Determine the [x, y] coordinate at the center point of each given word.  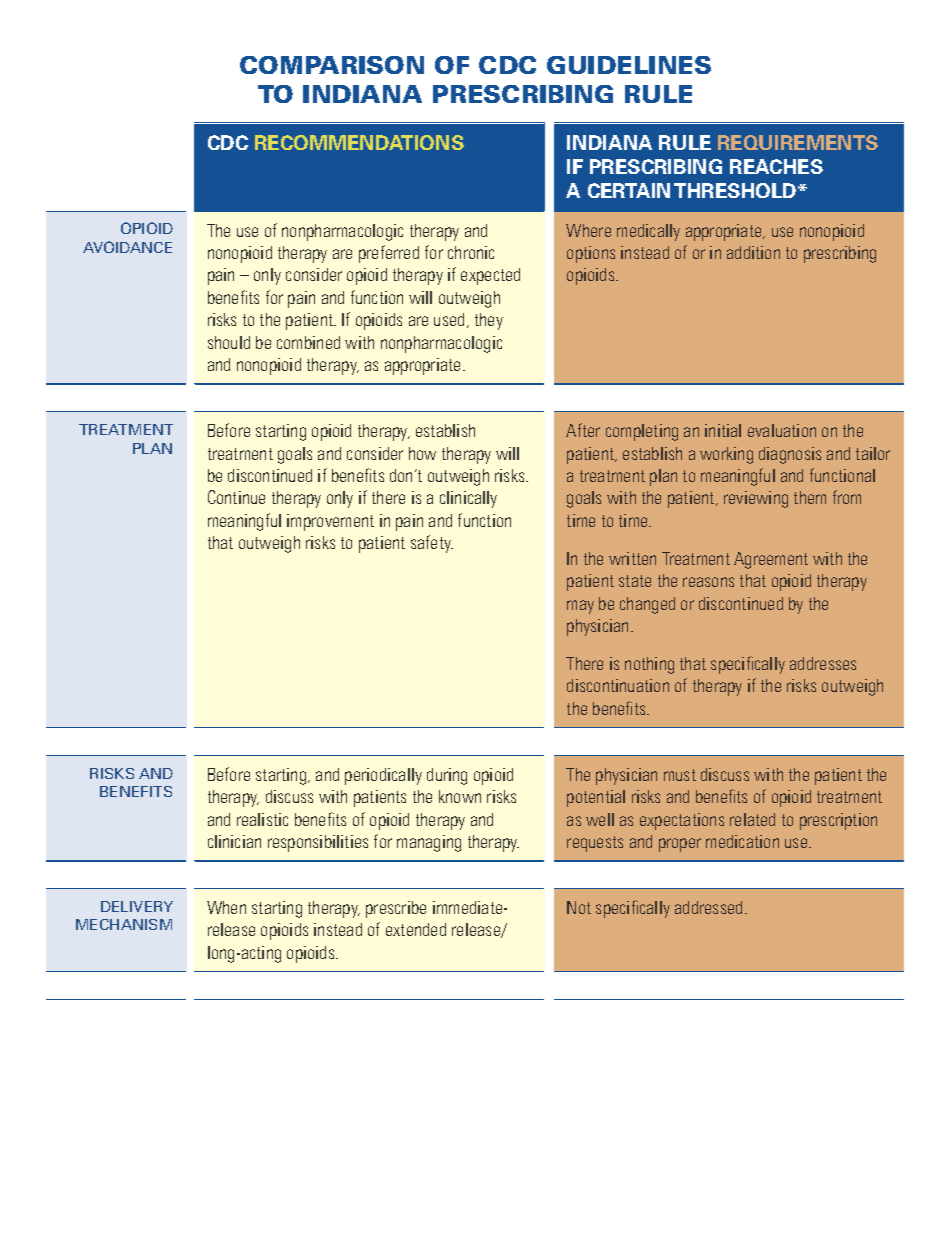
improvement [330, 522]
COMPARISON [332, 65]
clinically [468, 499]
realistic [262, 819]
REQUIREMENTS [798, 142]
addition [753, 252]
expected [490, 276]
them [810, 497]
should [229, 342]
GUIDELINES [629, 65]
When [226, 907]
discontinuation [618, 685]
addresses [823, 663]
